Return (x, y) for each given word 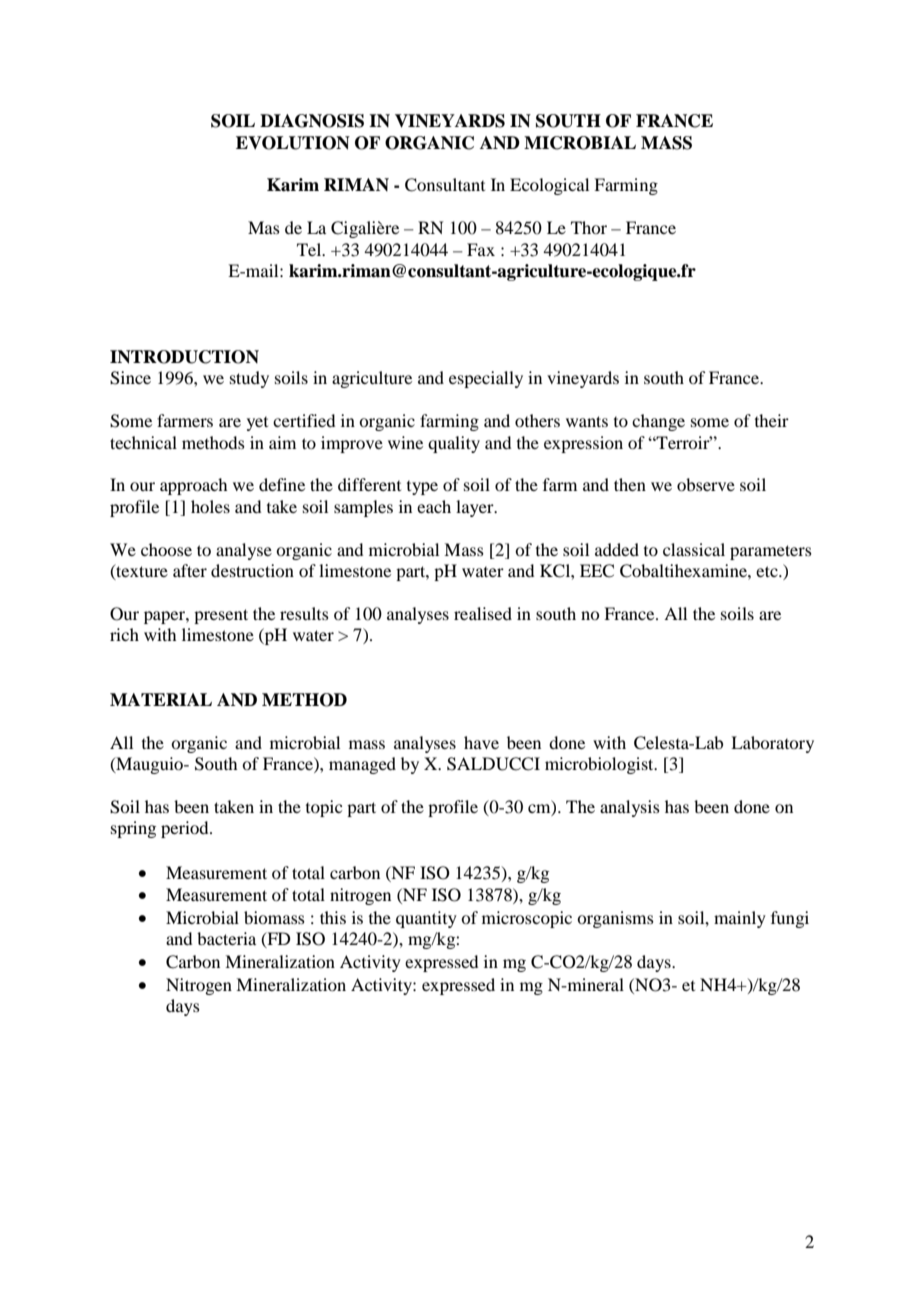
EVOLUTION (293, 143)
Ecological (549, 186)
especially (486, 379)
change (658, 422)
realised (483, 613)
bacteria (226, 938)
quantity (426, 919)
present (221, 616)
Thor (589, 227)
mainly (740, 919)
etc (768, 571)
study (249, 379)
